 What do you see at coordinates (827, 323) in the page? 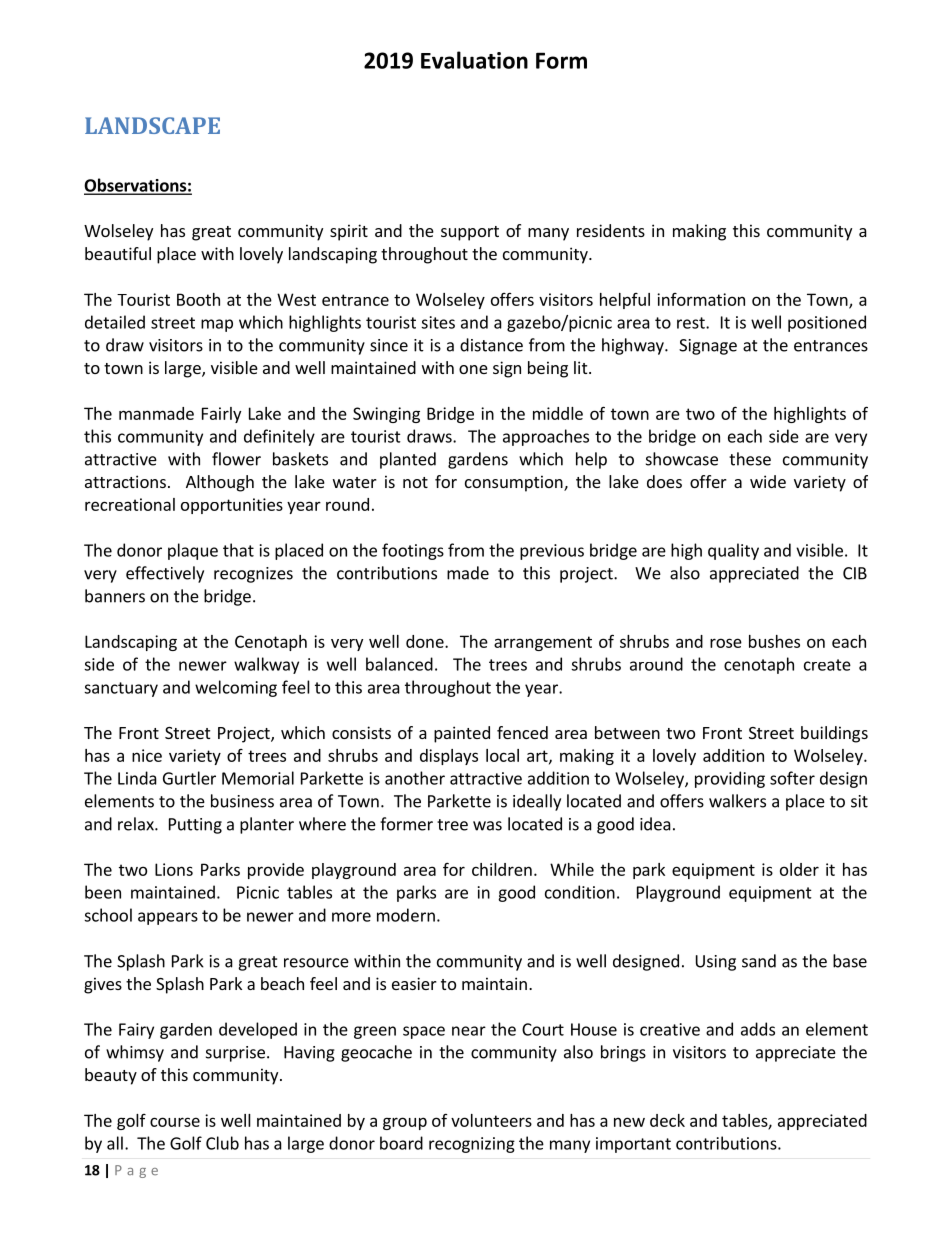
I see `positioned` at bounding box center [827, 323].
